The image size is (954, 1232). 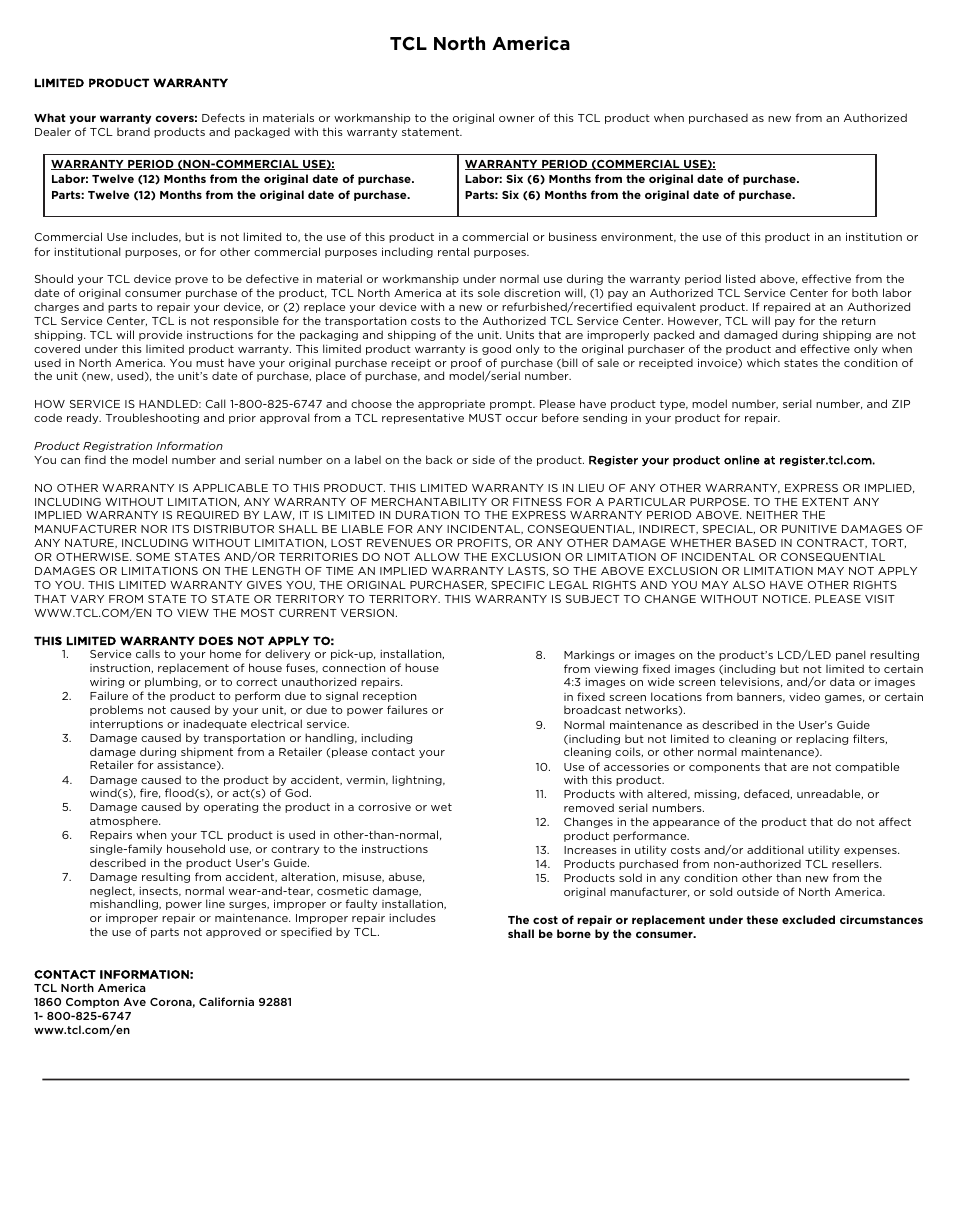 I want to click on environment, so click(x=638, y=237).
